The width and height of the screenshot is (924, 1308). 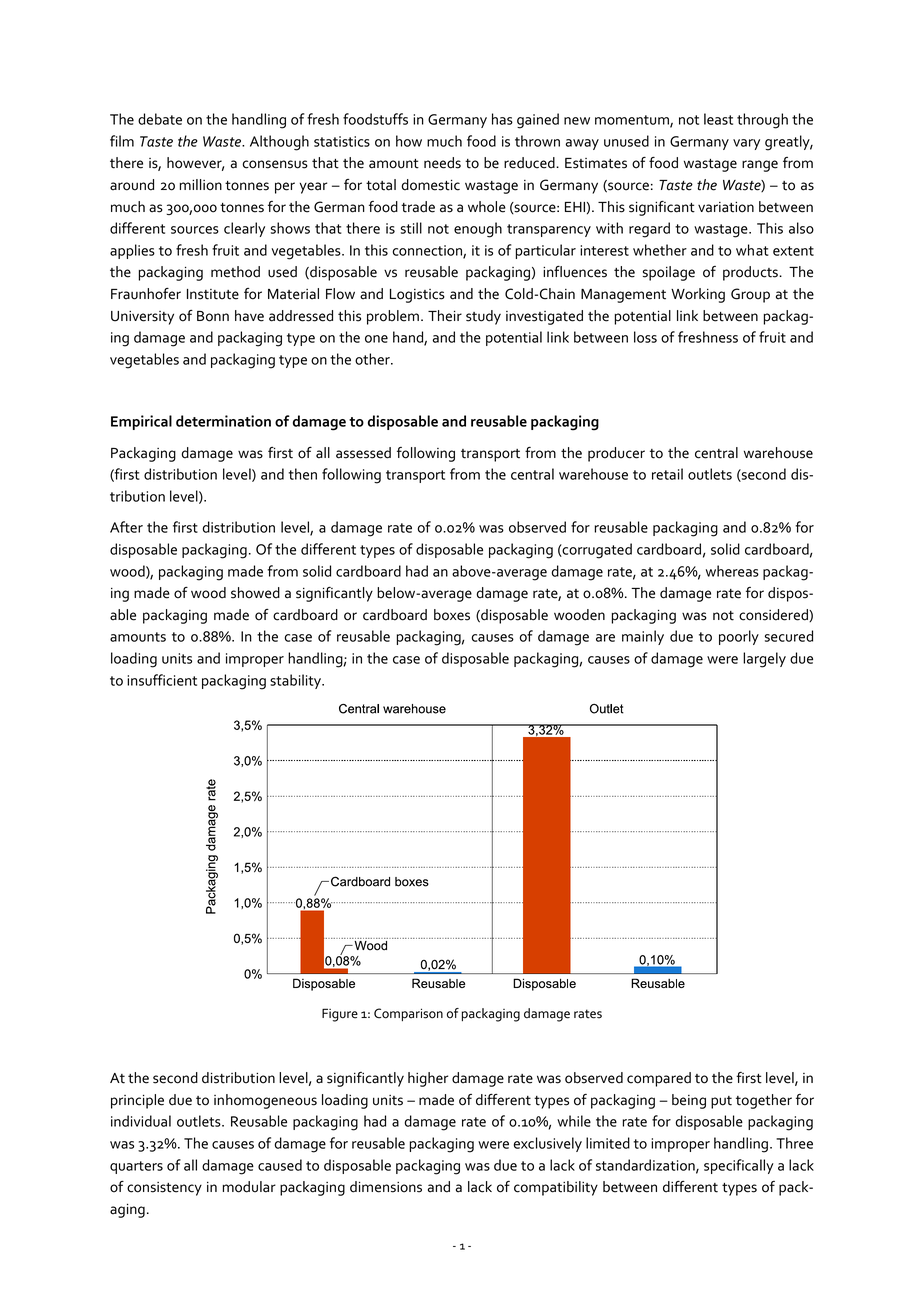 I want to click on other, so click(x=373, y=359).
